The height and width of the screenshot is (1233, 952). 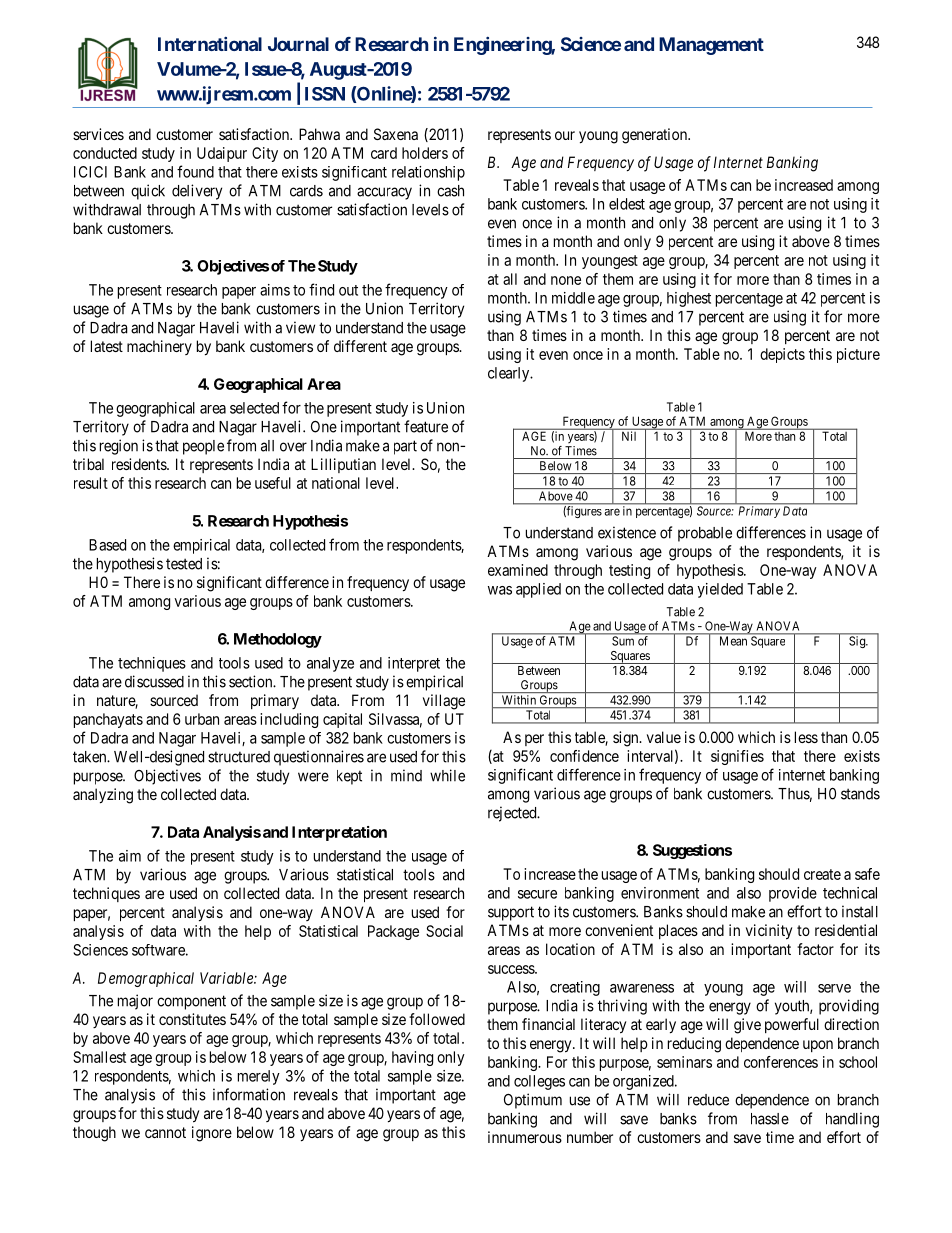 I want to click on hassle, so click(x=770, y=1119).
